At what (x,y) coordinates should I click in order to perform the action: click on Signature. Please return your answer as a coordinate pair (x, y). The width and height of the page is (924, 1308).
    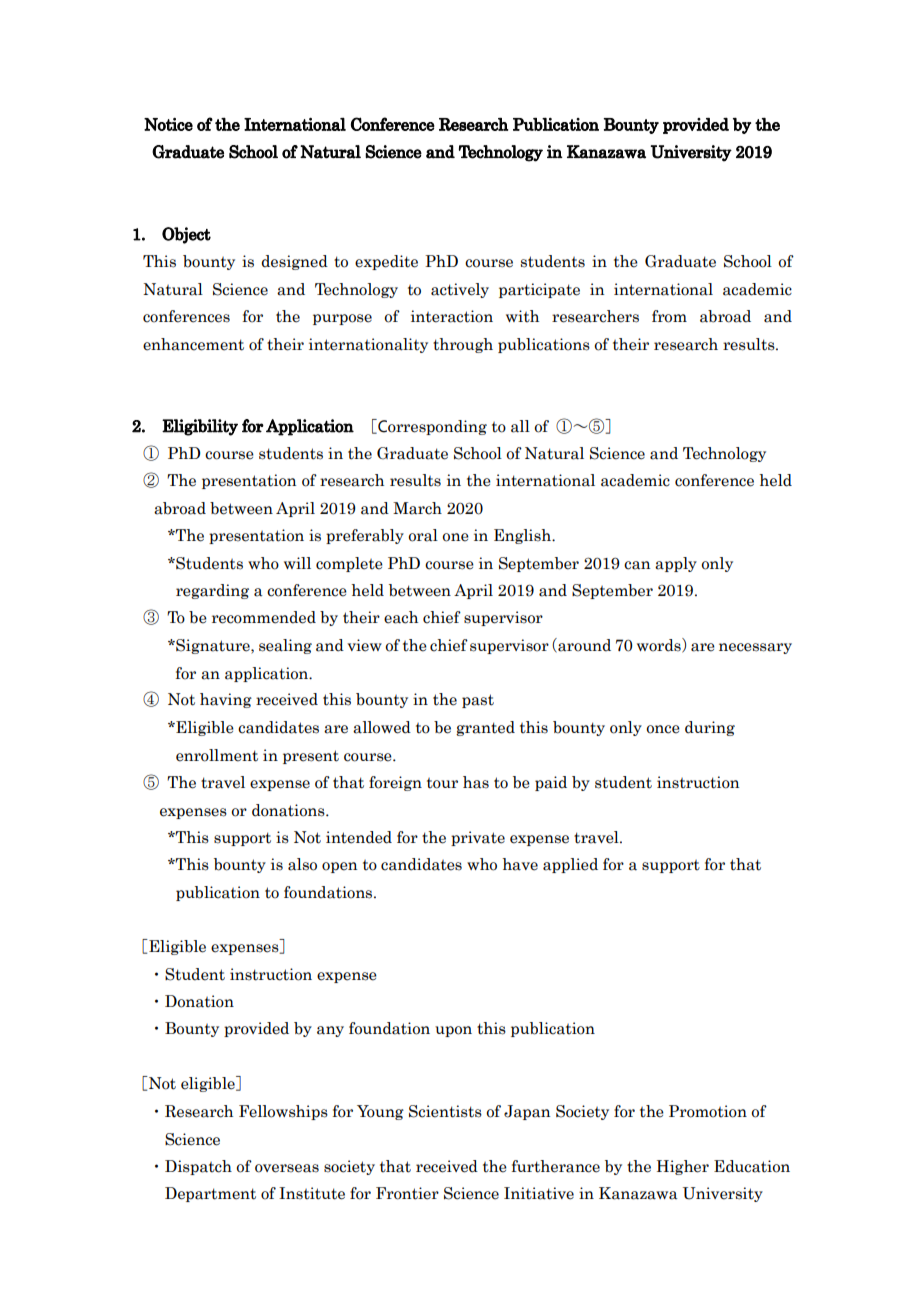
    Looking at the image, I should click on (213, 646).
